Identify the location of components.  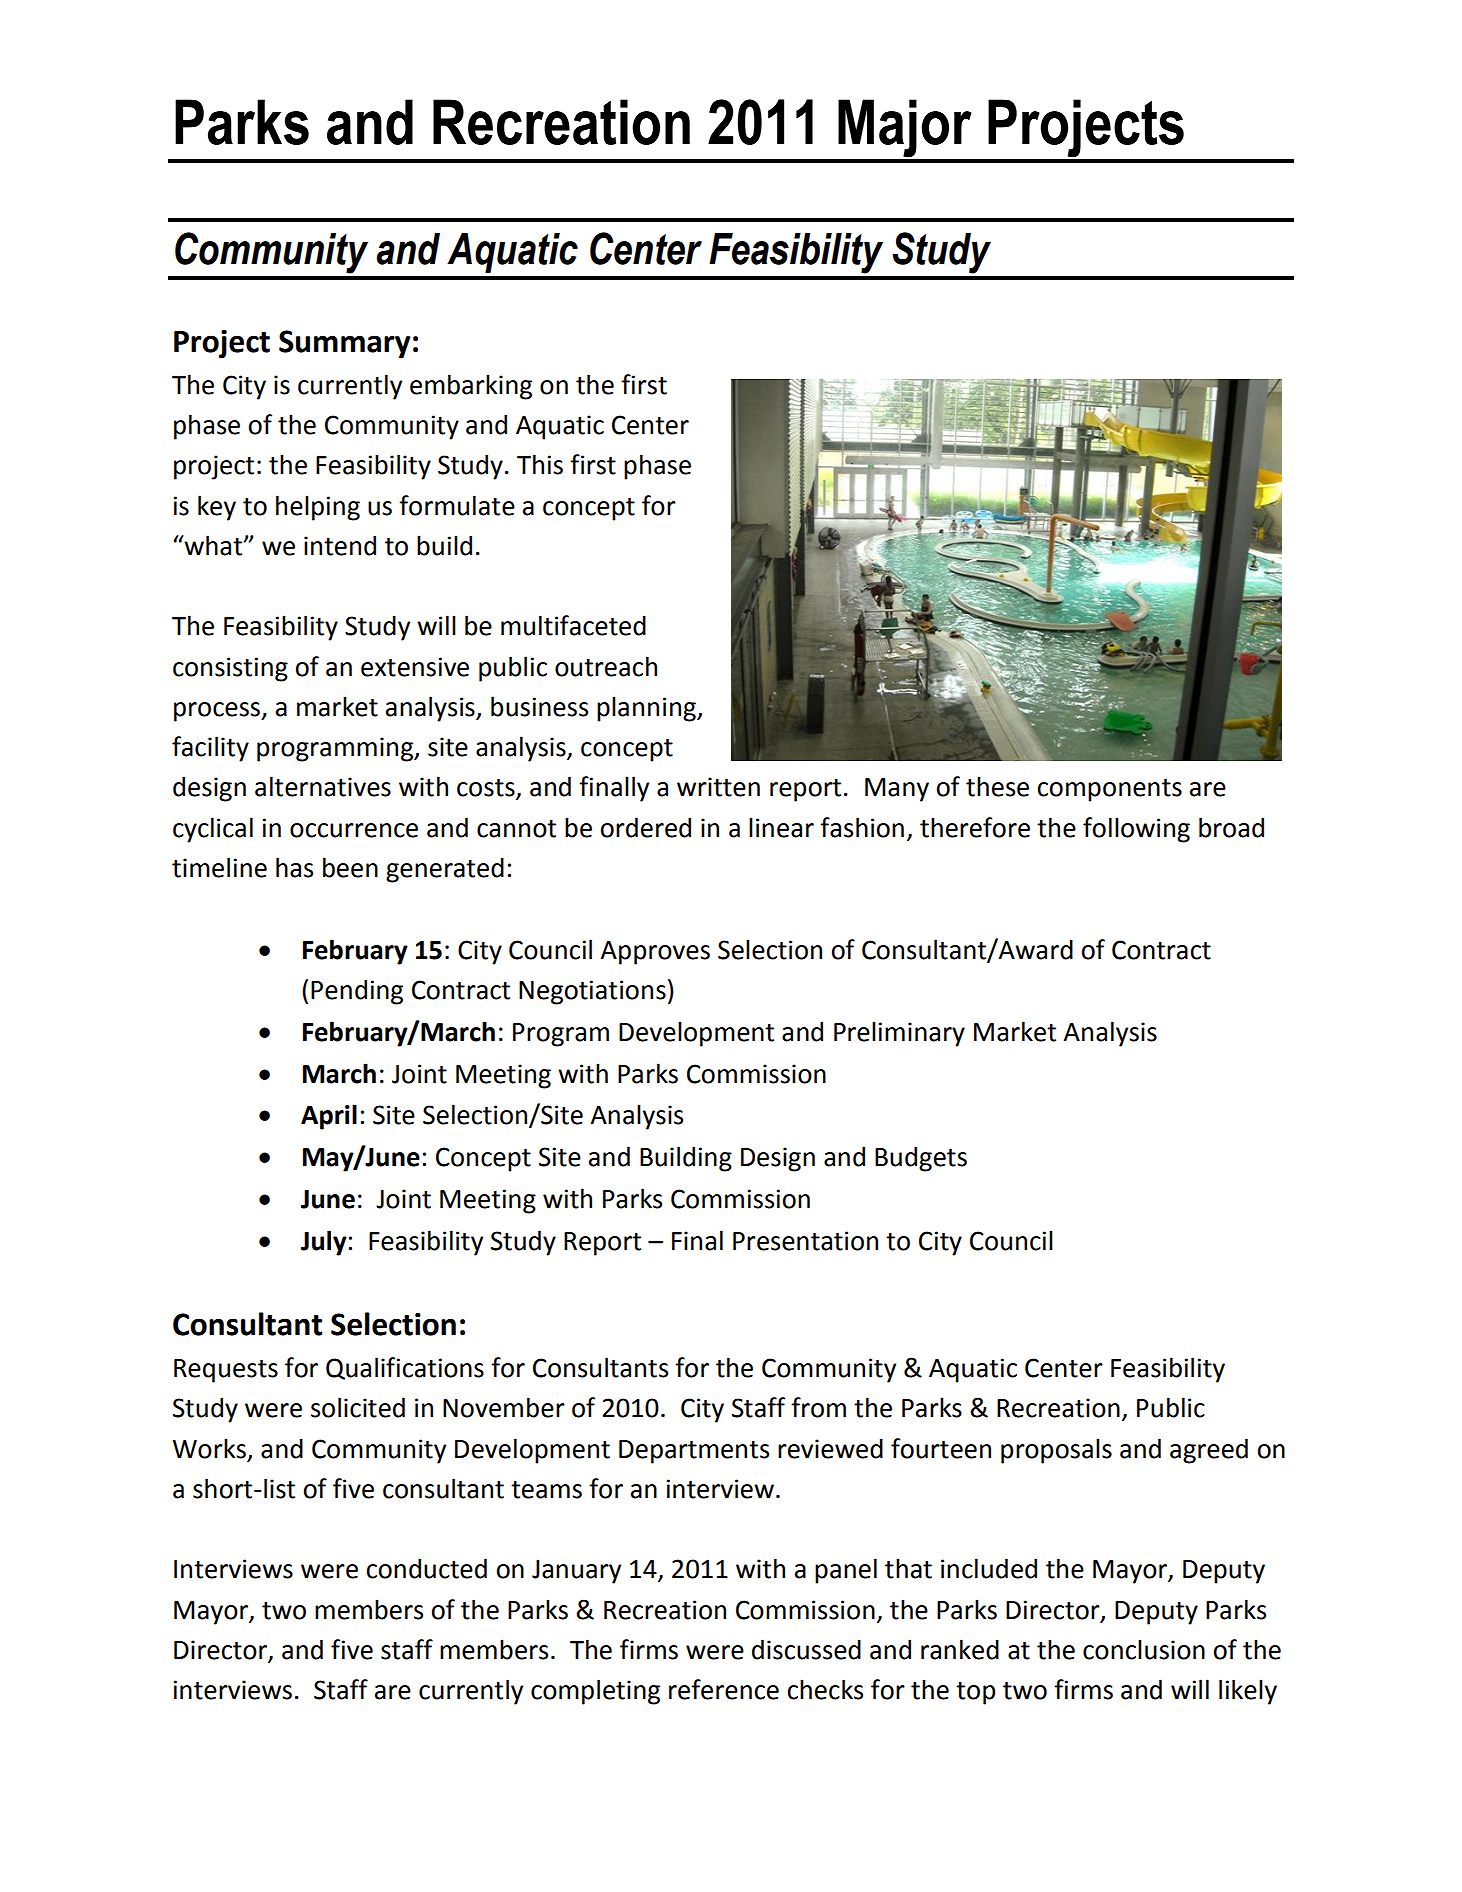
(1110, 790).
